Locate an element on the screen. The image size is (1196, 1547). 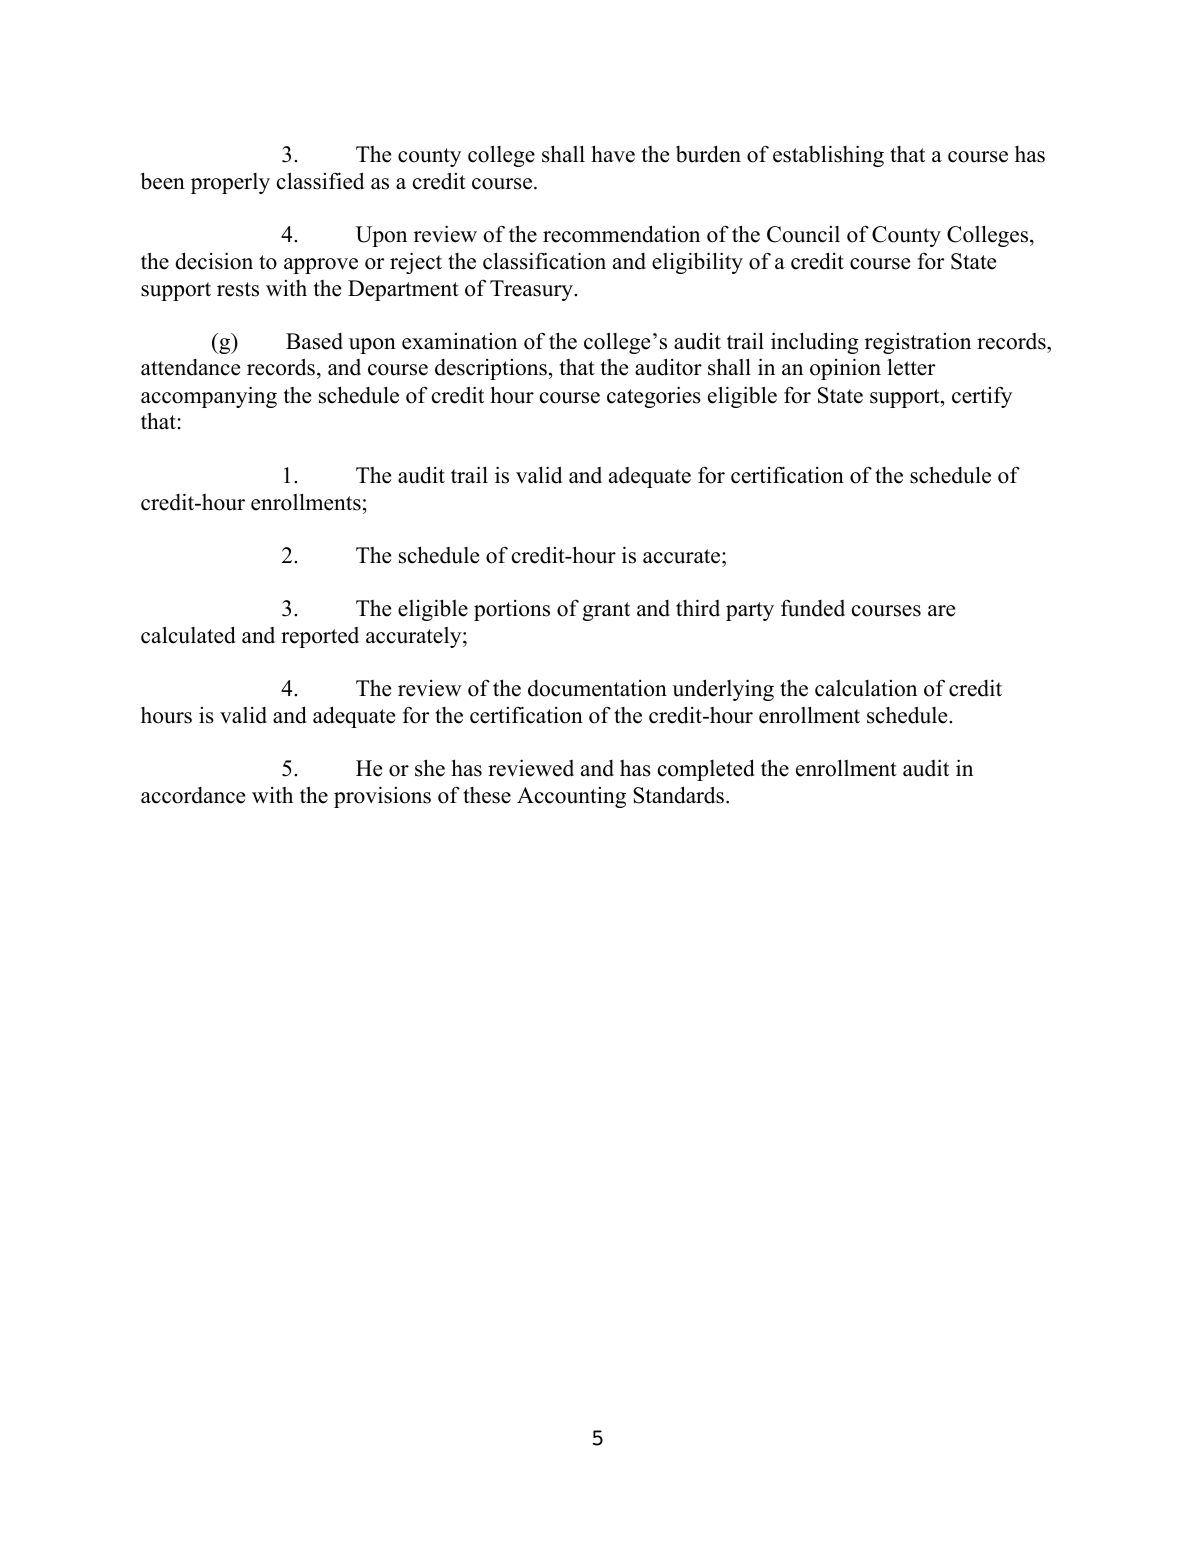
establishing is located at coordinates (828, 156).
